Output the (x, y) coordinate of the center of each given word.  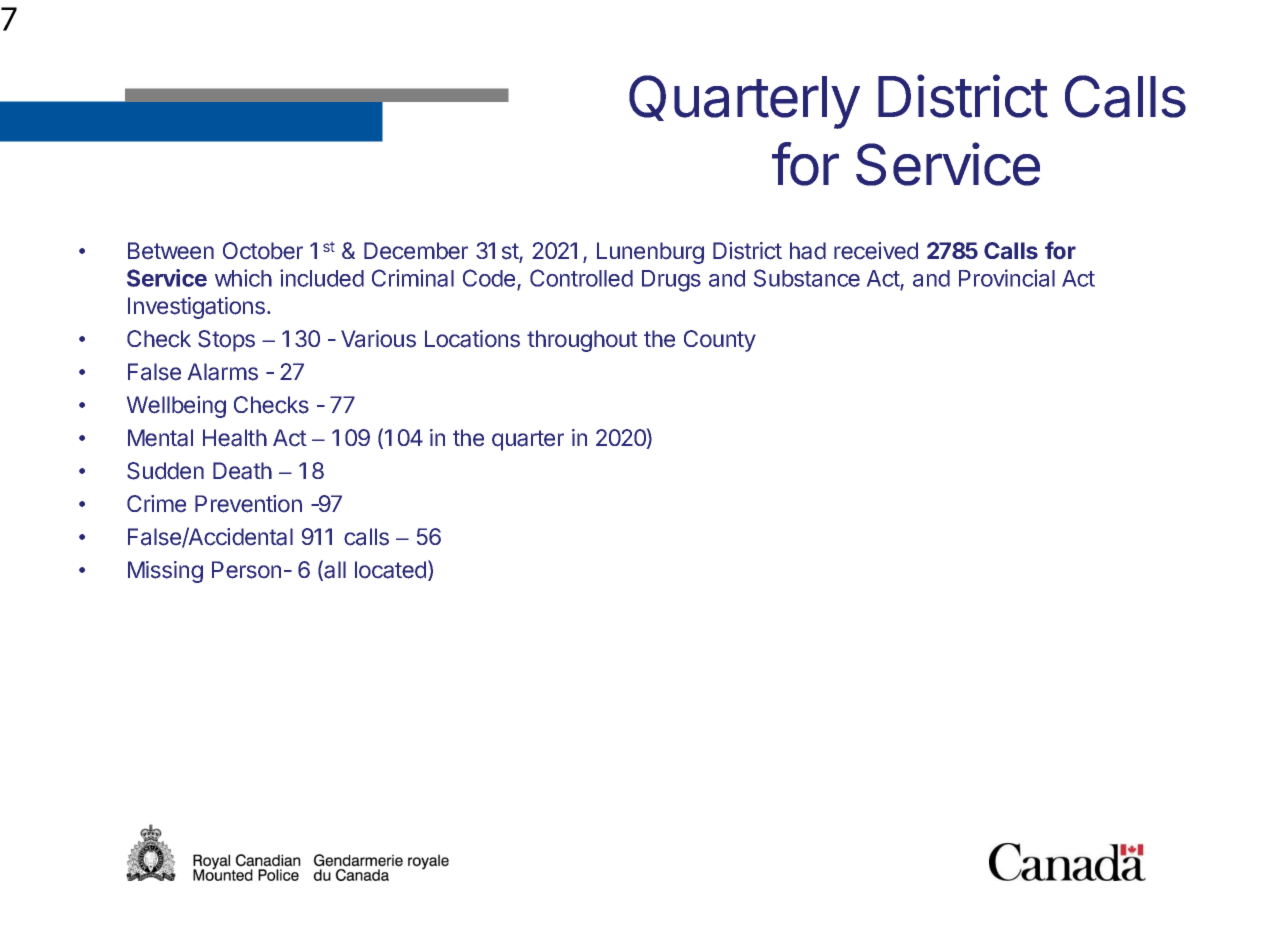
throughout (582, 341)
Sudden (165, 471)
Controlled (581, 278)
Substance (807, 278)
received (876, 251)
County (720, 341)
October (263, 251)
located (390, 570)
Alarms (223, 372)
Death (242, 471)
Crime (156, 503)
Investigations (196, 308)
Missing (165, 572)
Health (235, 438)
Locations (472, 339)
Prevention (248, 504)
